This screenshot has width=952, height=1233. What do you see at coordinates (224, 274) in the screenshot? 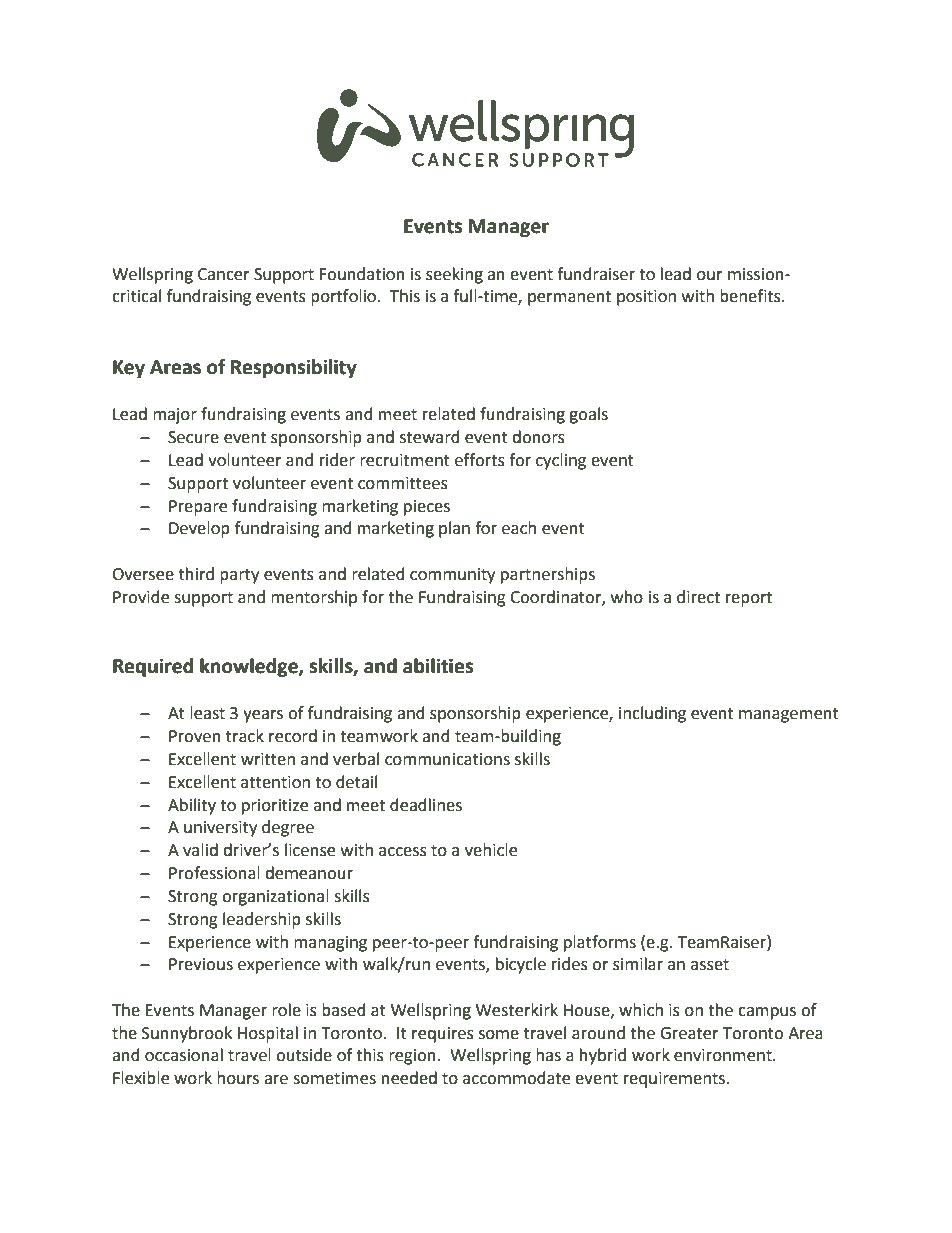
I see `Cancer` at bounding box center [224, 274].
